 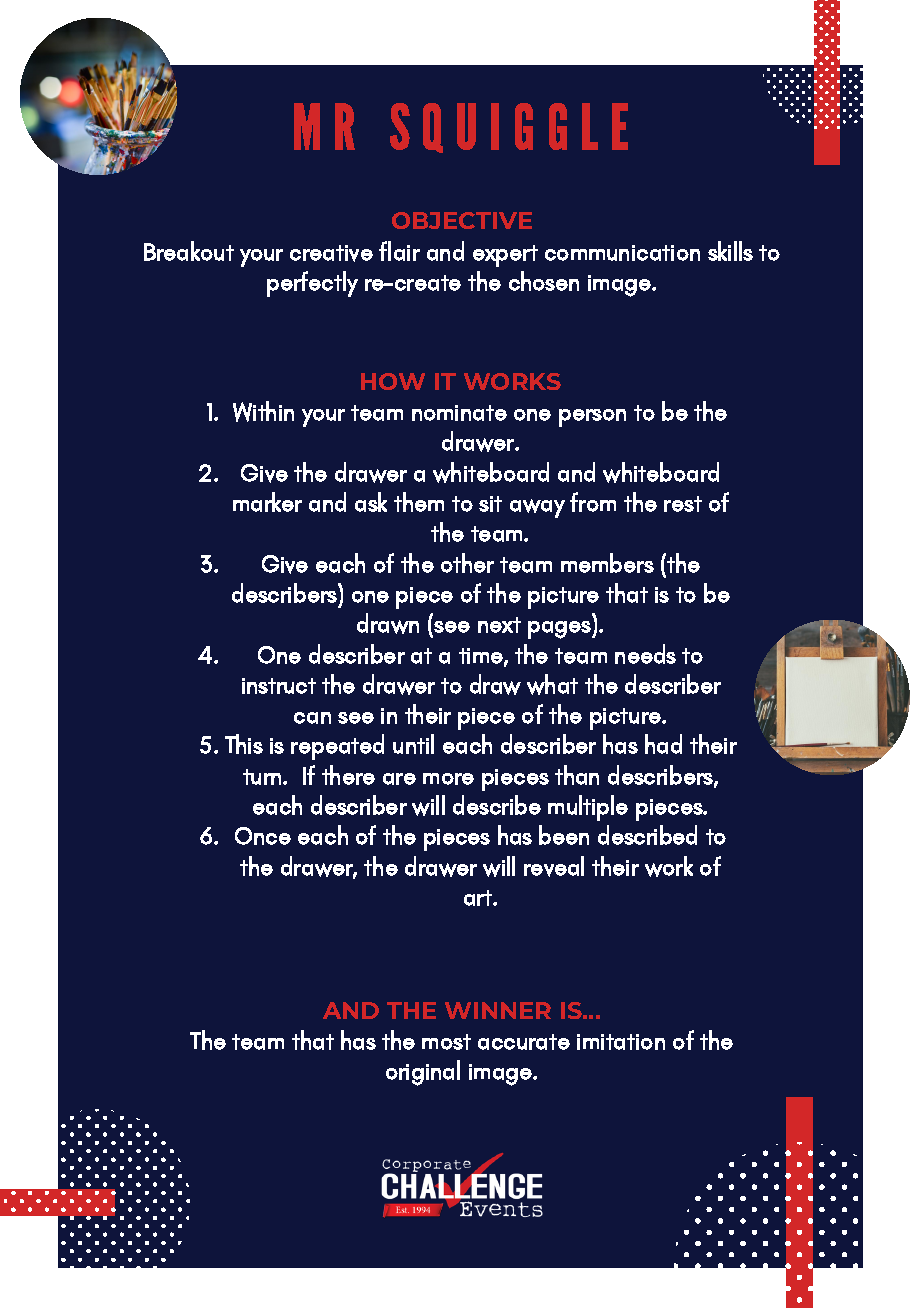 What do you see at coordinates (263, 836) in the image?
I see `Once` at bounding box center [263, 836].
